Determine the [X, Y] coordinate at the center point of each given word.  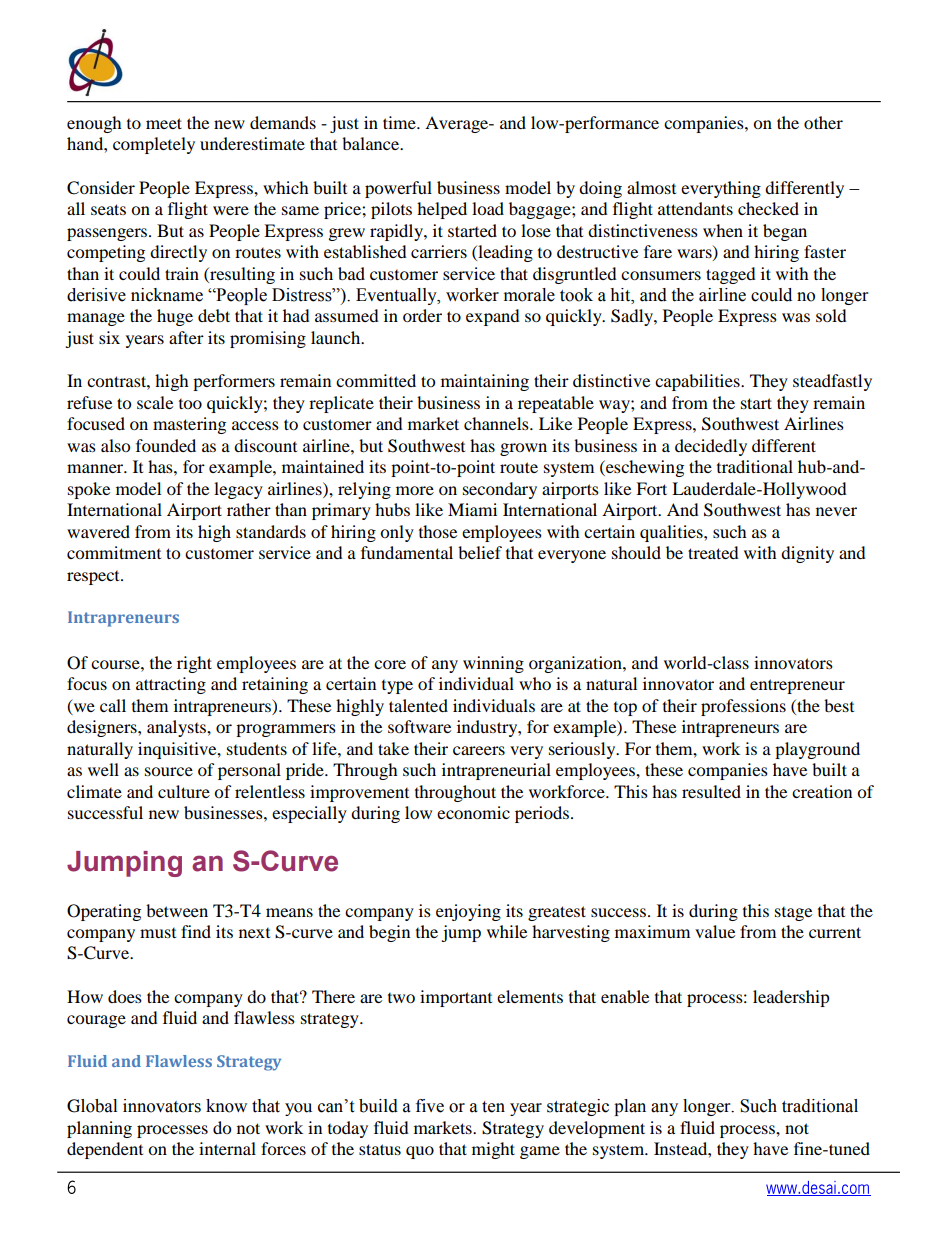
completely [154, 145]
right [194, 664]
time [400, 122]
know [226, 1106]
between [177, 910]
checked [768, 208]
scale [155, 402]
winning [493, 664]
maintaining [485, 382]
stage [793, 914]
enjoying [468, 912]
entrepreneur [797, 686]
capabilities [698, 382]
